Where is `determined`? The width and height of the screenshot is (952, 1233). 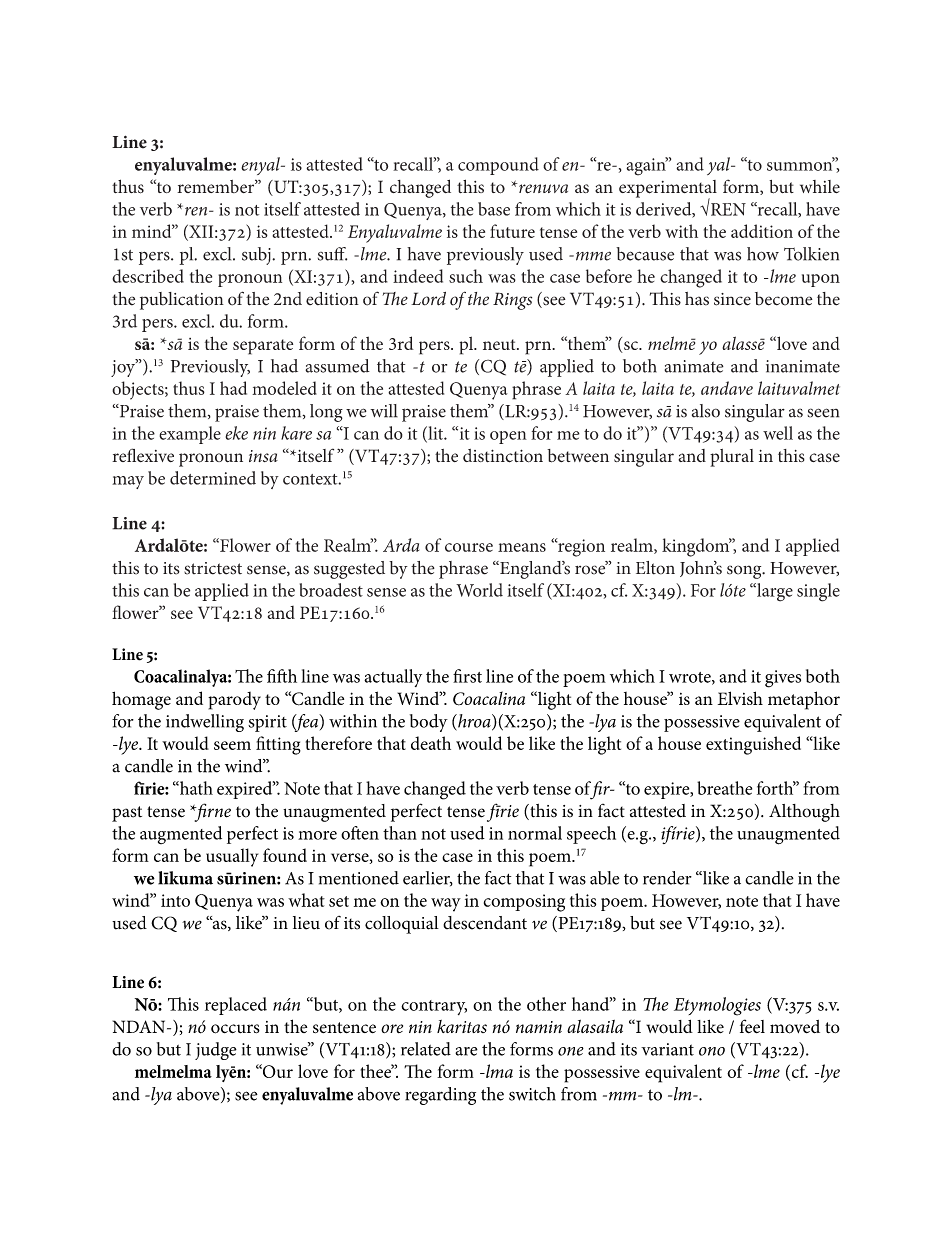 determined is located at coordinates (213, 478).
